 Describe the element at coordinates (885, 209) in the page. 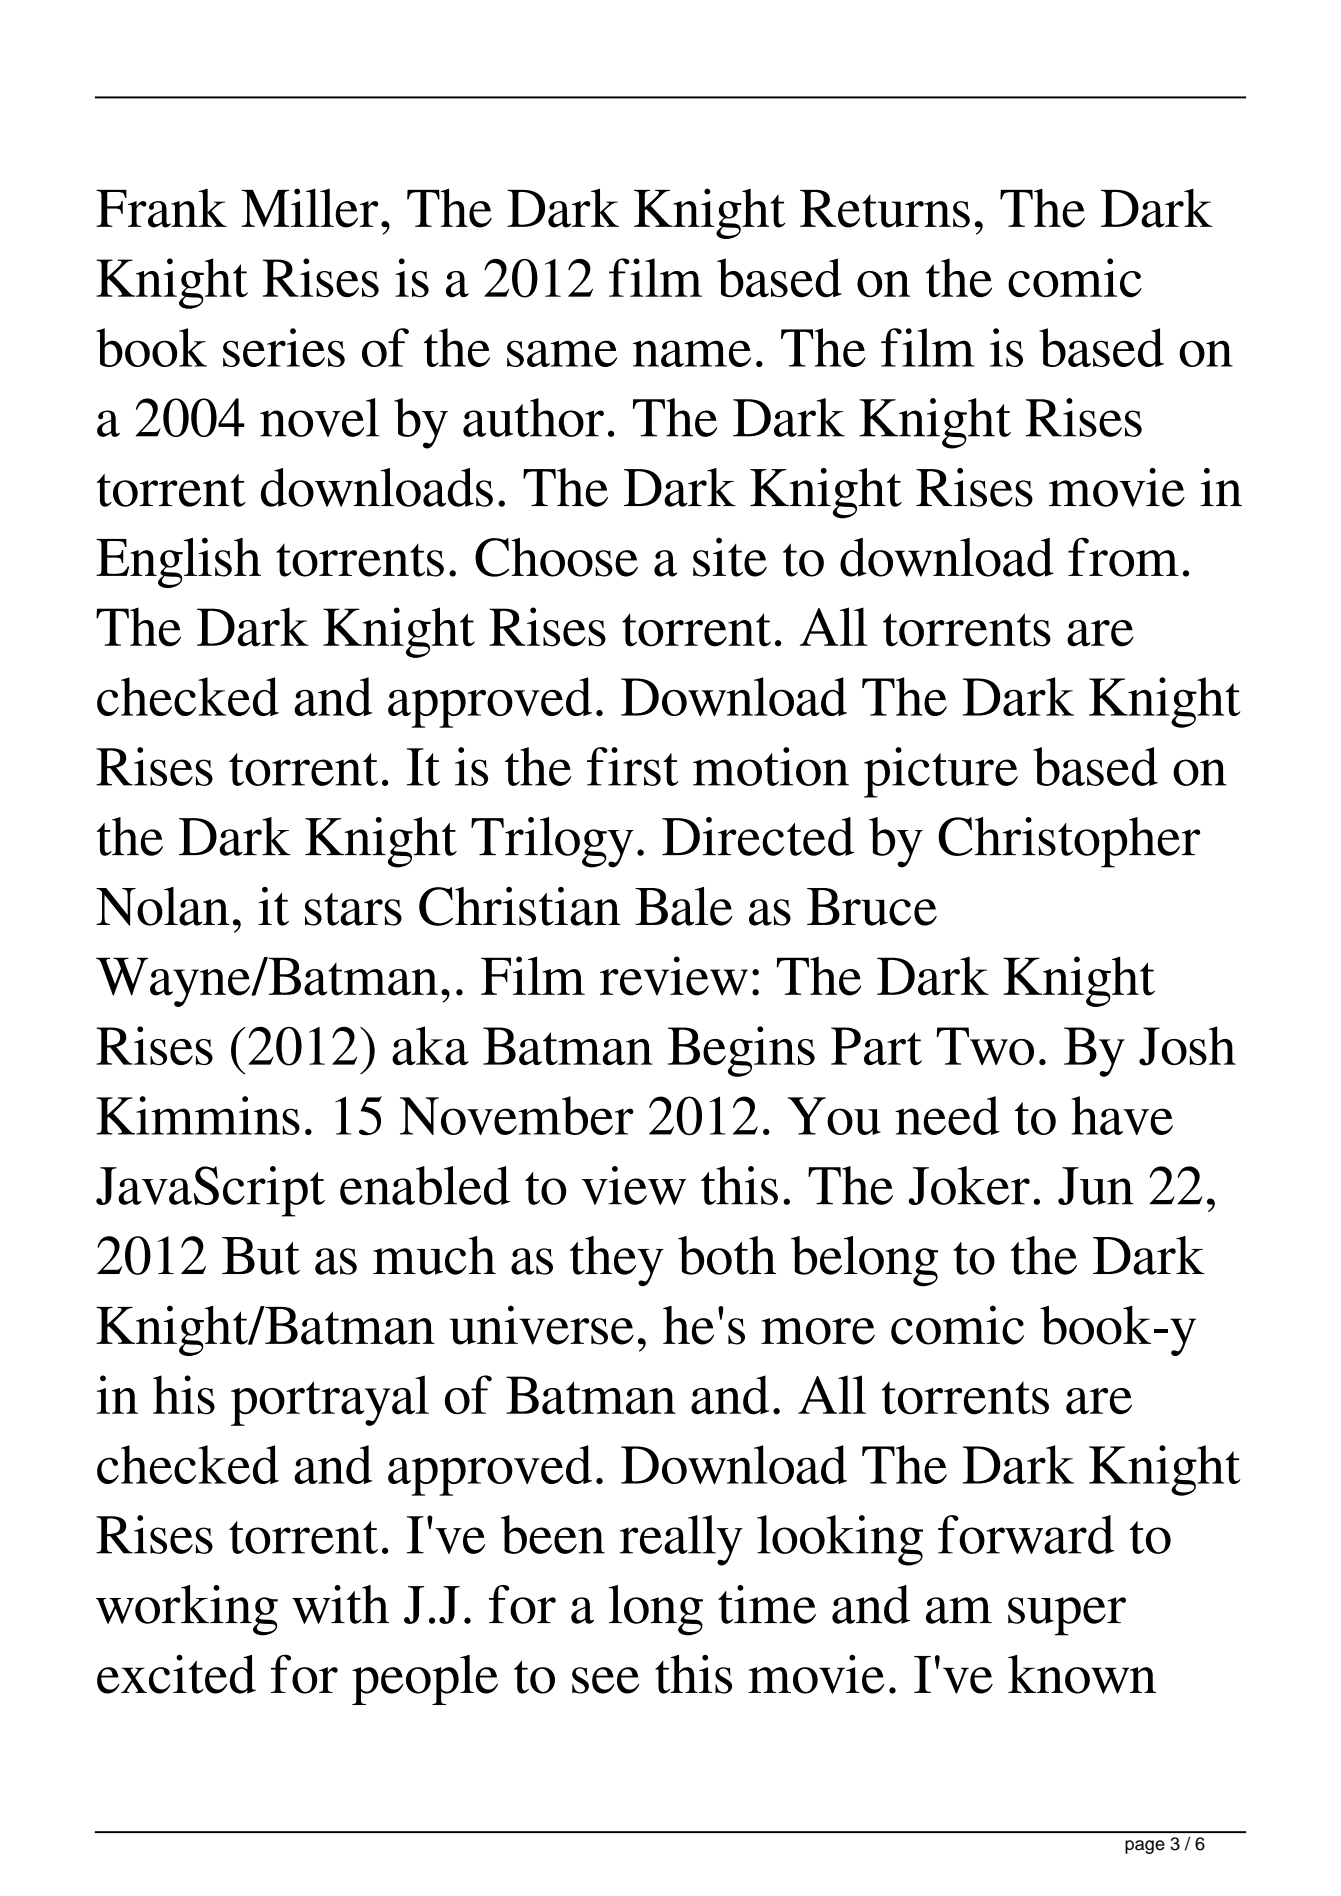

I see `Returns` at that location.
